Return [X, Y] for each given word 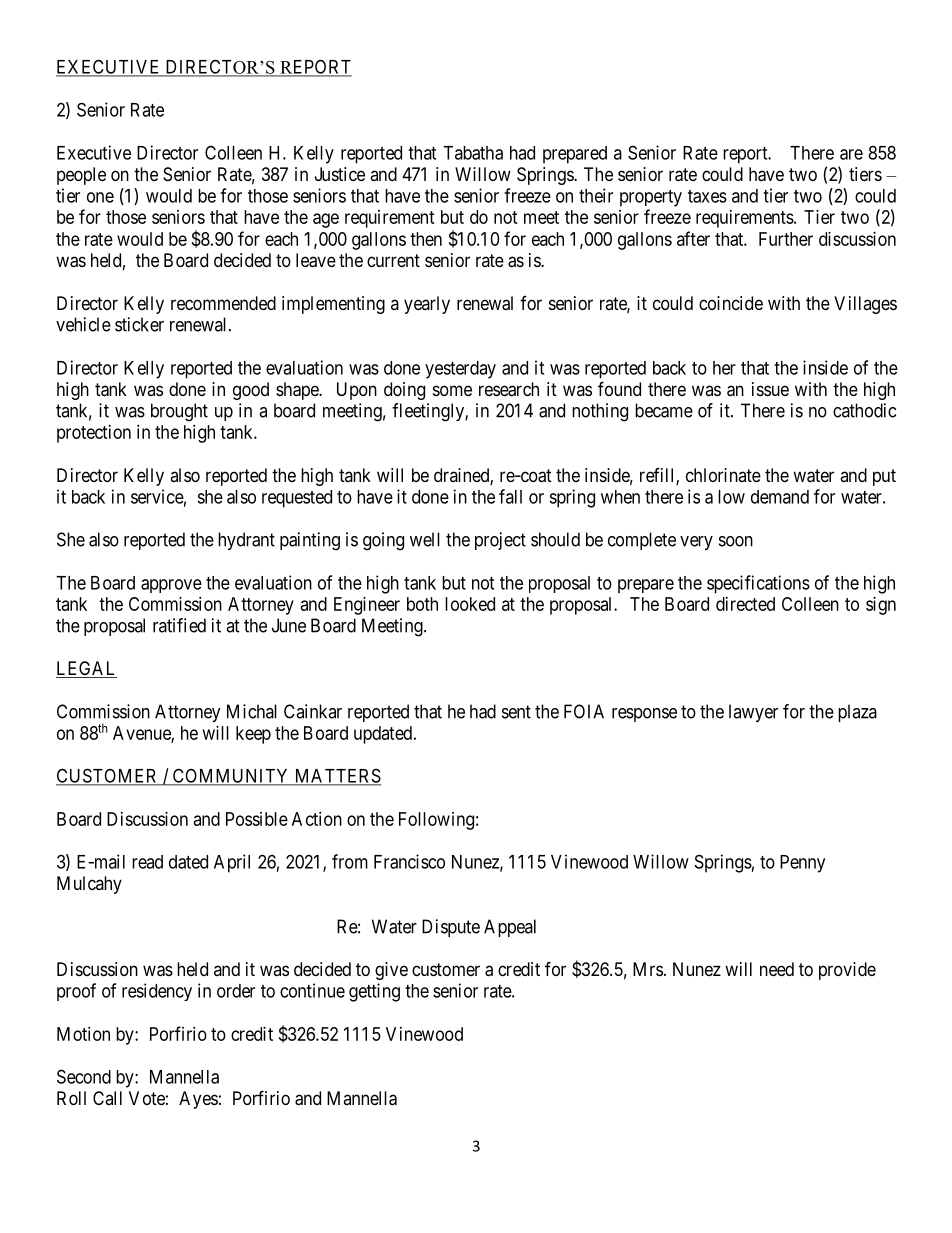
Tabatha [473, 153]
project [500, 541]
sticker [139, 324]
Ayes [198, 1100]
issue [770, 389]
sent [516, 712]
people [81, 176]
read [147, 862]
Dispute [451, 928]
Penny [802, 864]
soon [736, 541]
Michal [252, 711]
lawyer [753, 713]
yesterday [460, 370]
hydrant [246, 541]
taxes [707, 196]
